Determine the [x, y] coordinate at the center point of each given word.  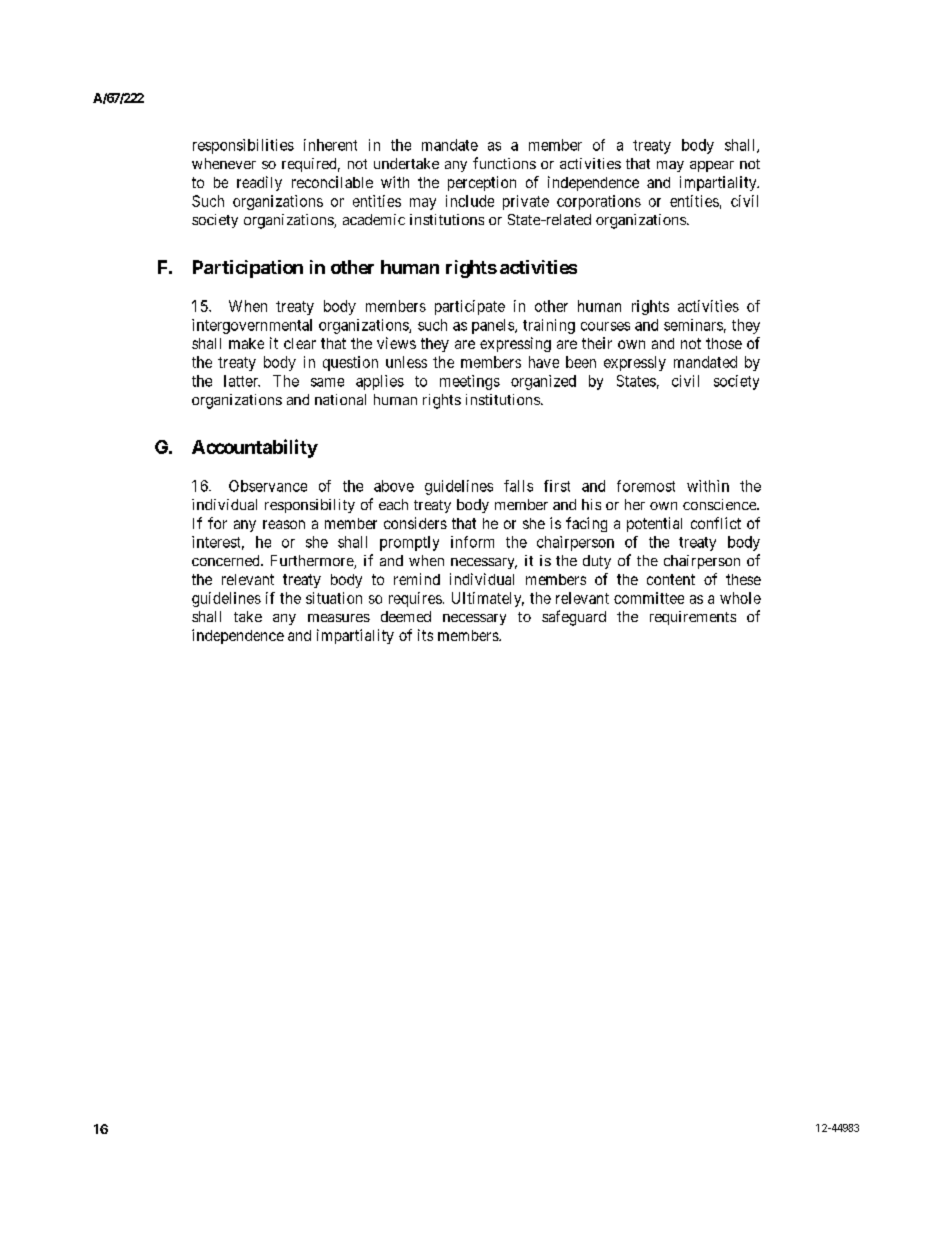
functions [504, 163]
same [327, 382]
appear [712, 166]
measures [339, 618]
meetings [470, 382]
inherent [330, 145]
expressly [635, 363]
